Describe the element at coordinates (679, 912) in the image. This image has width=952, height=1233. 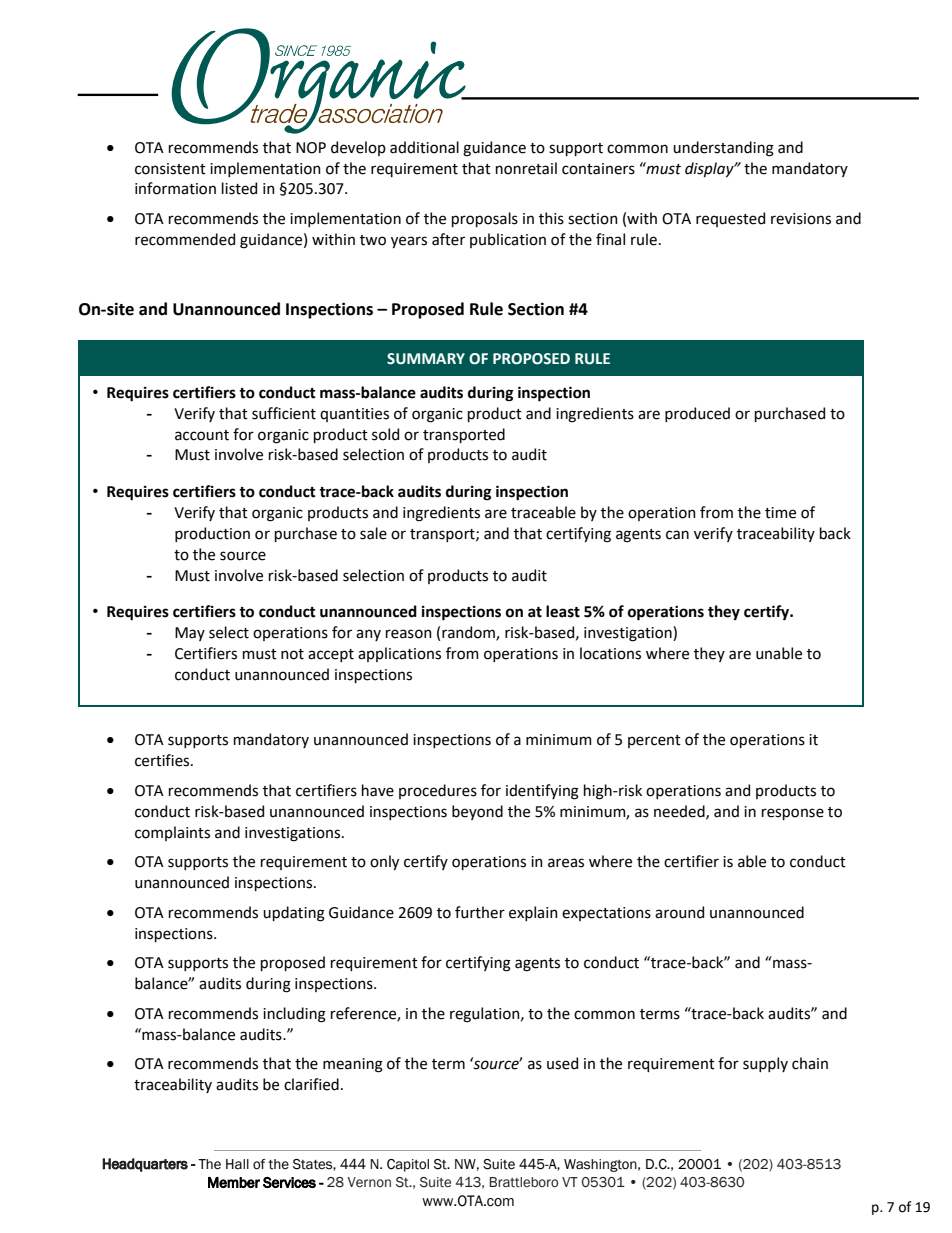
I see `around` at that location.
